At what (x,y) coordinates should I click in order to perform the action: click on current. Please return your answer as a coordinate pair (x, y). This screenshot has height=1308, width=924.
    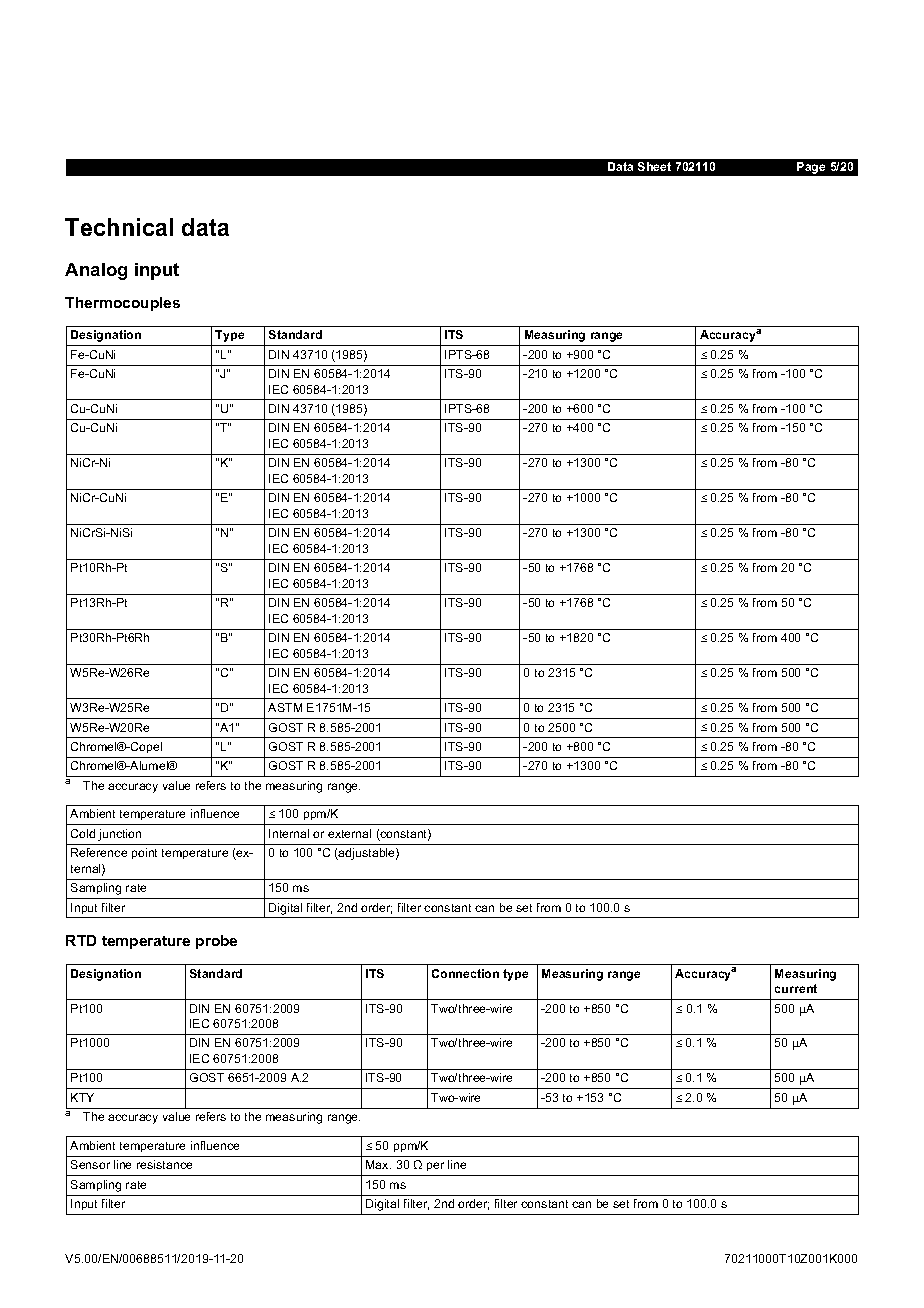
    Looking at the image, I should click on (796, 988).
